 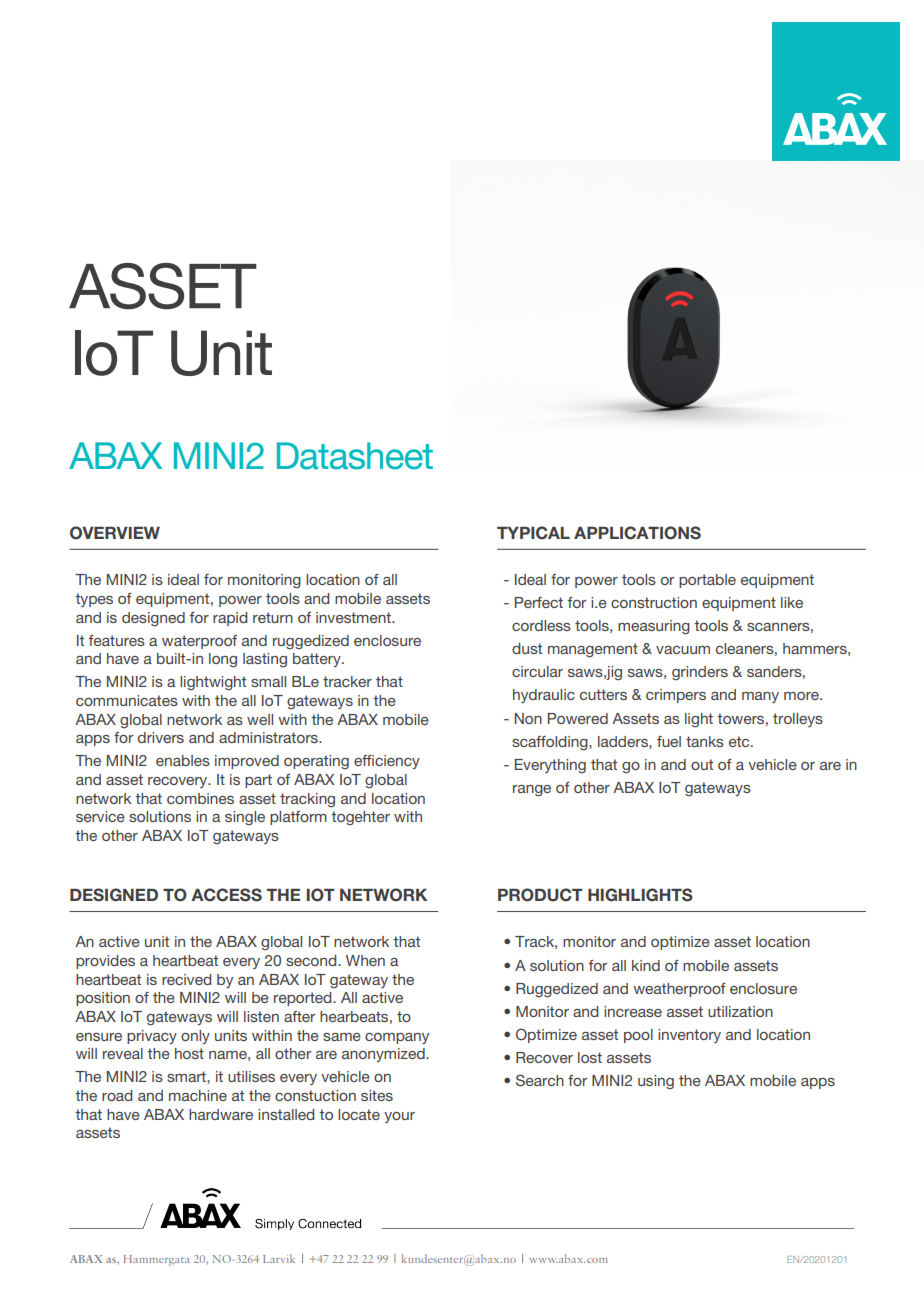 I want to click on circular, so click(x=537, y=671).
